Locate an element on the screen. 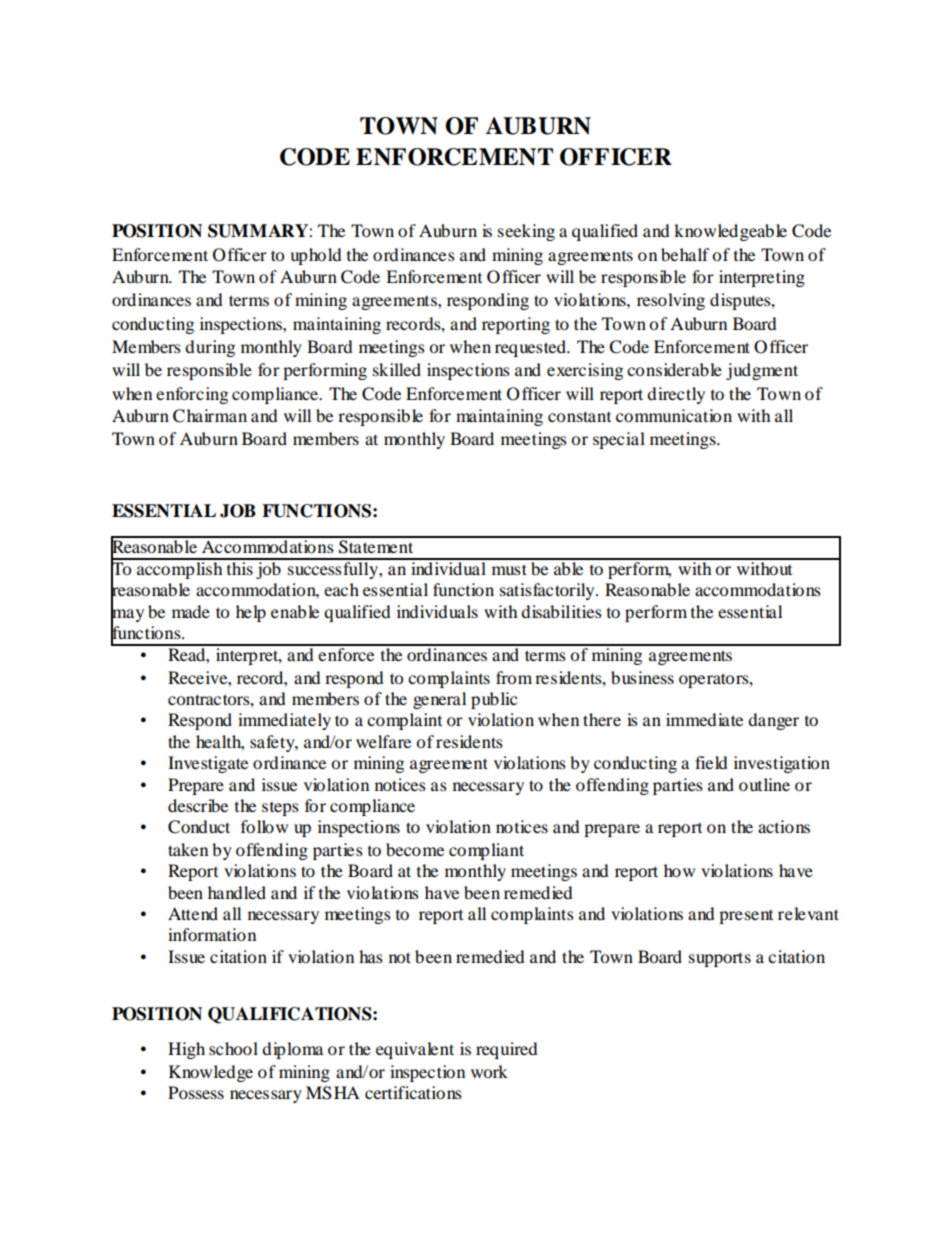  must is located at coordinates (509, 569).
